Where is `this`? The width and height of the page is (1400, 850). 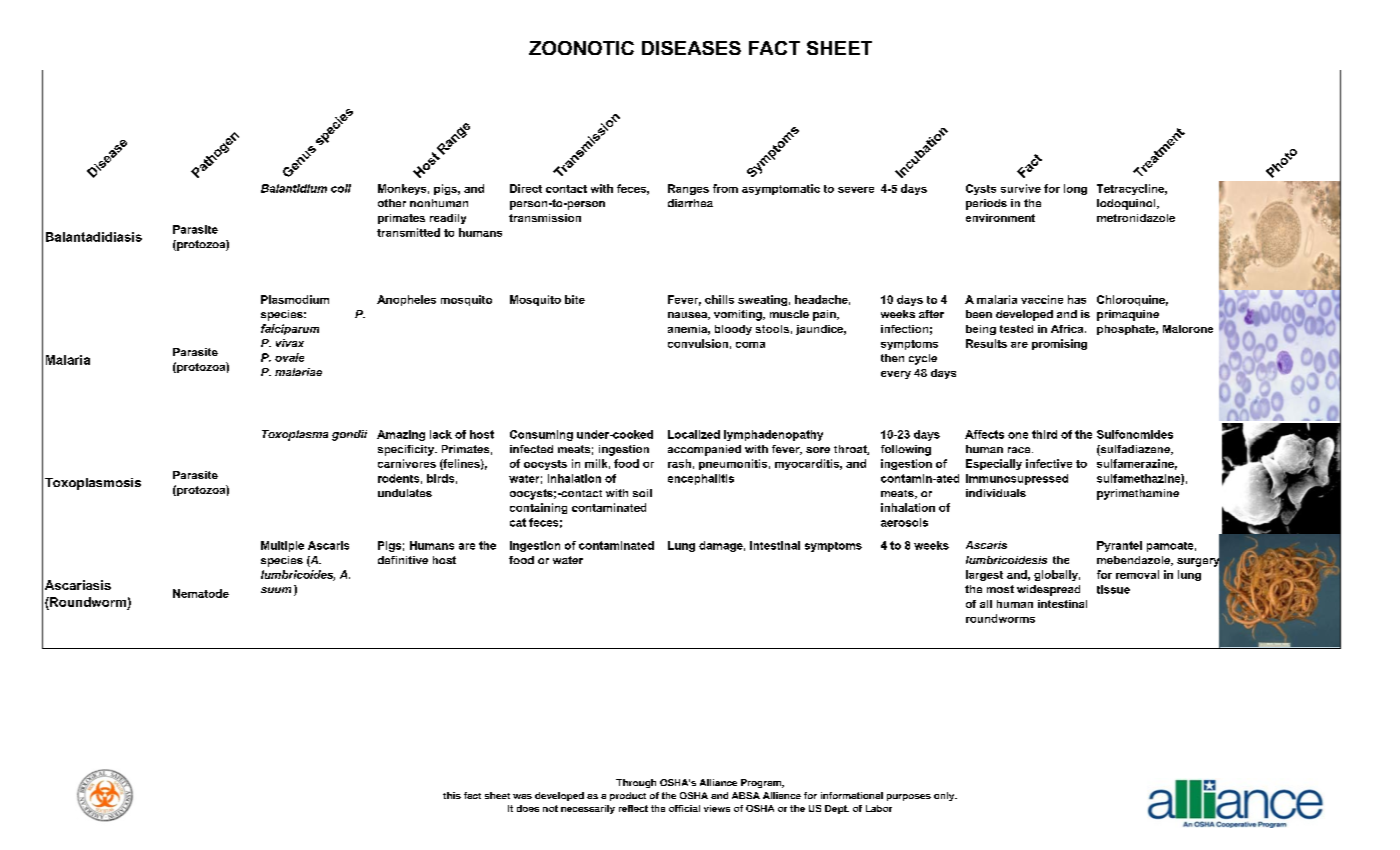
this is located at coordinates (452, 795).
